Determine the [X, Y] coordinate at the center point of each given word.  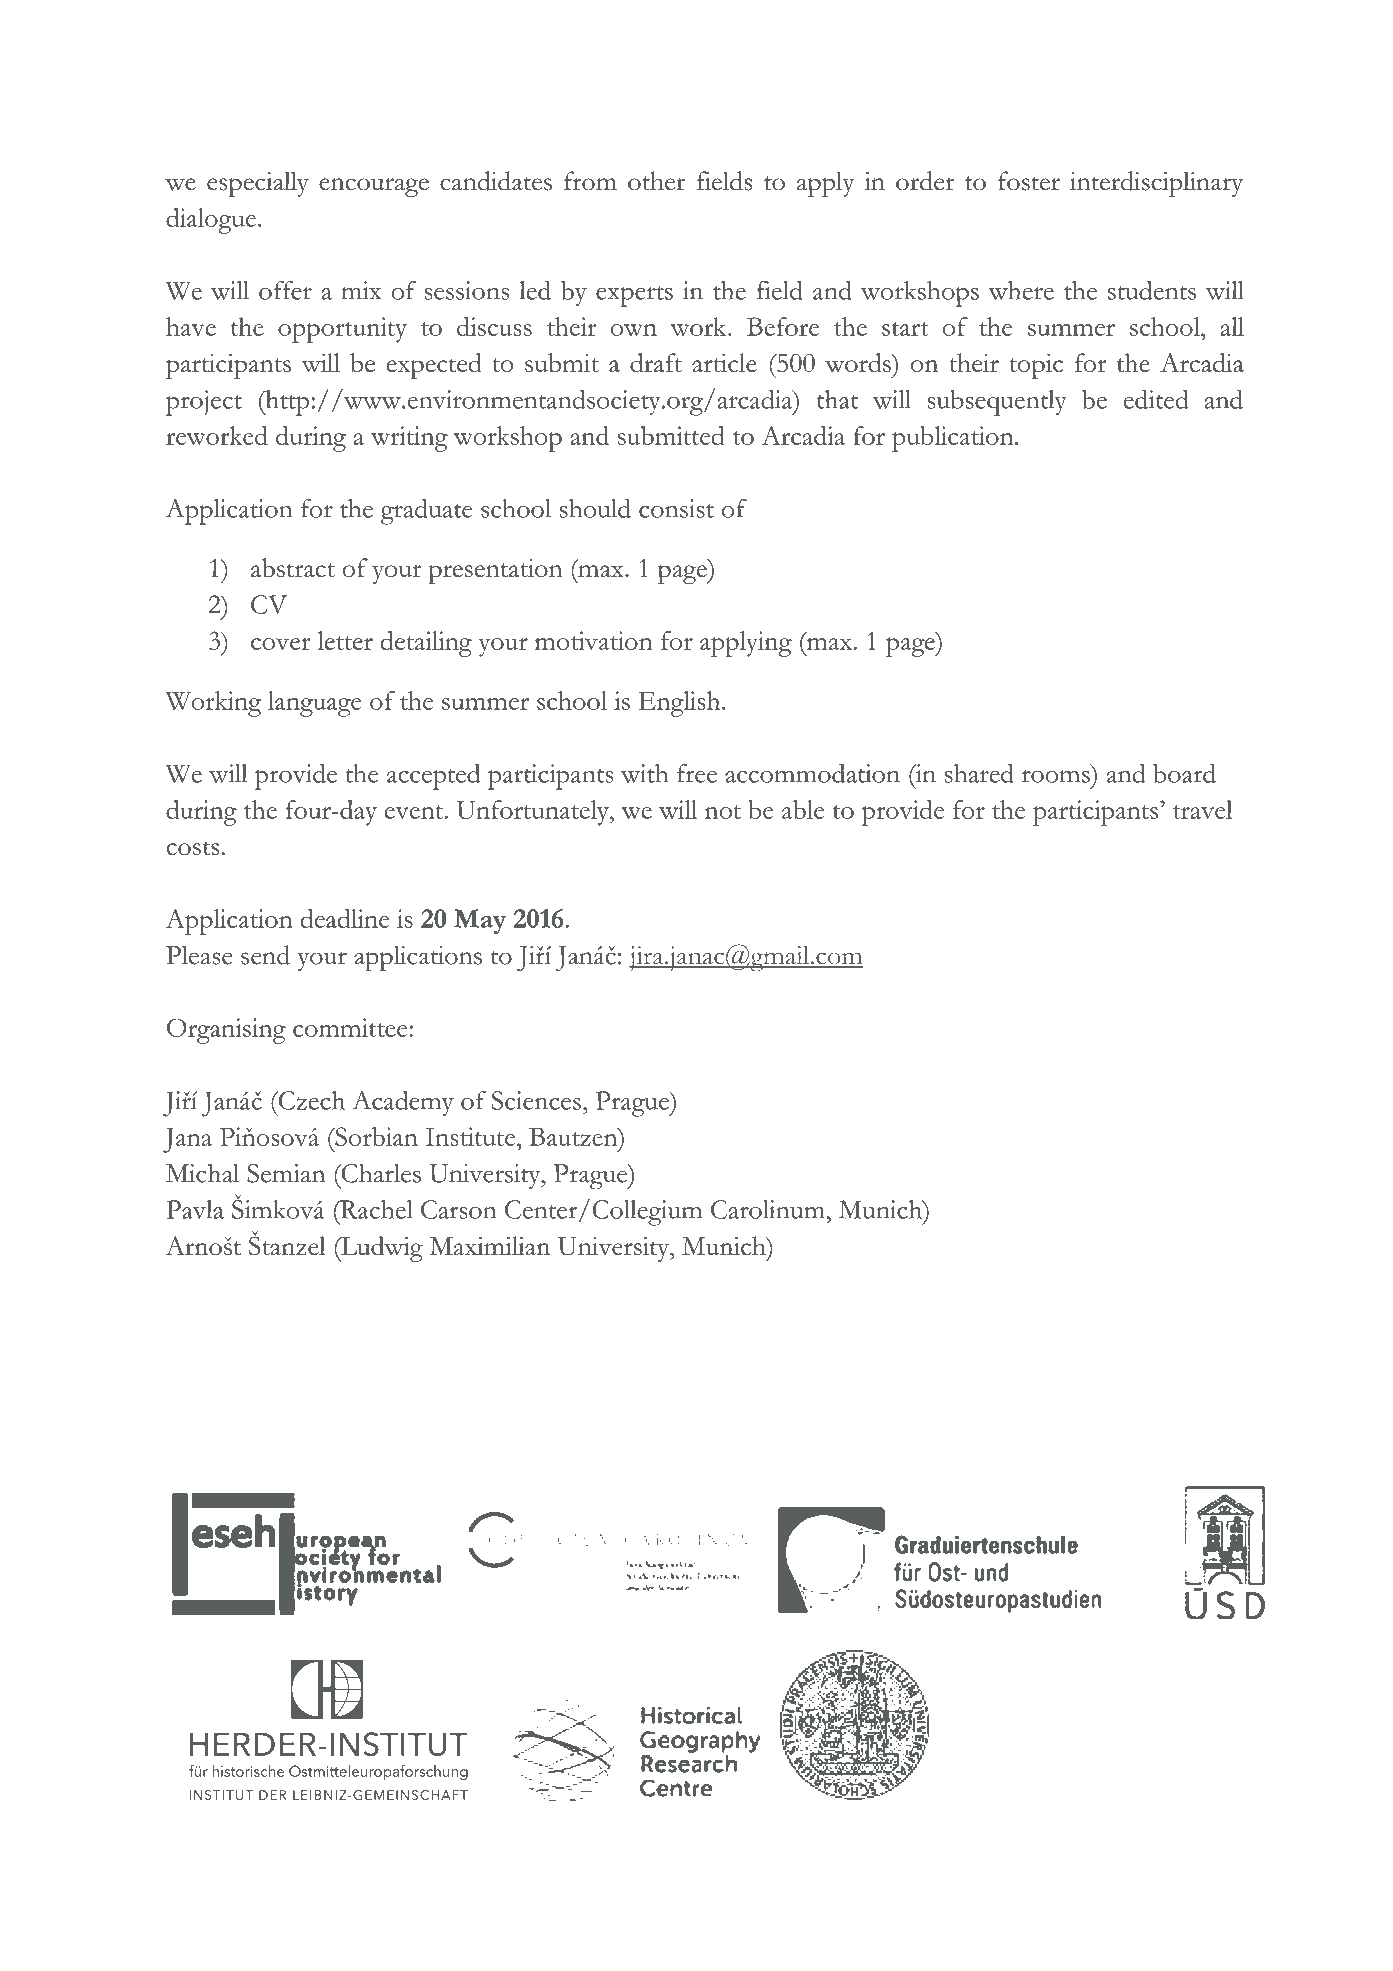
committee [351, 1027]
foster [1029, 181]
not [723, 812]
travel [1203, 809]
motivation [594, 640]
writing [409, 439]
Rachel [375, 1209]
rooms [1056, 776]
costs [192, 848]
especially [258, 184]
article [724, 362]
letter [345, 640]
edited [1156, 399]
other [656, 181]
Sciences [536, 1100]
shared [979, 773]
